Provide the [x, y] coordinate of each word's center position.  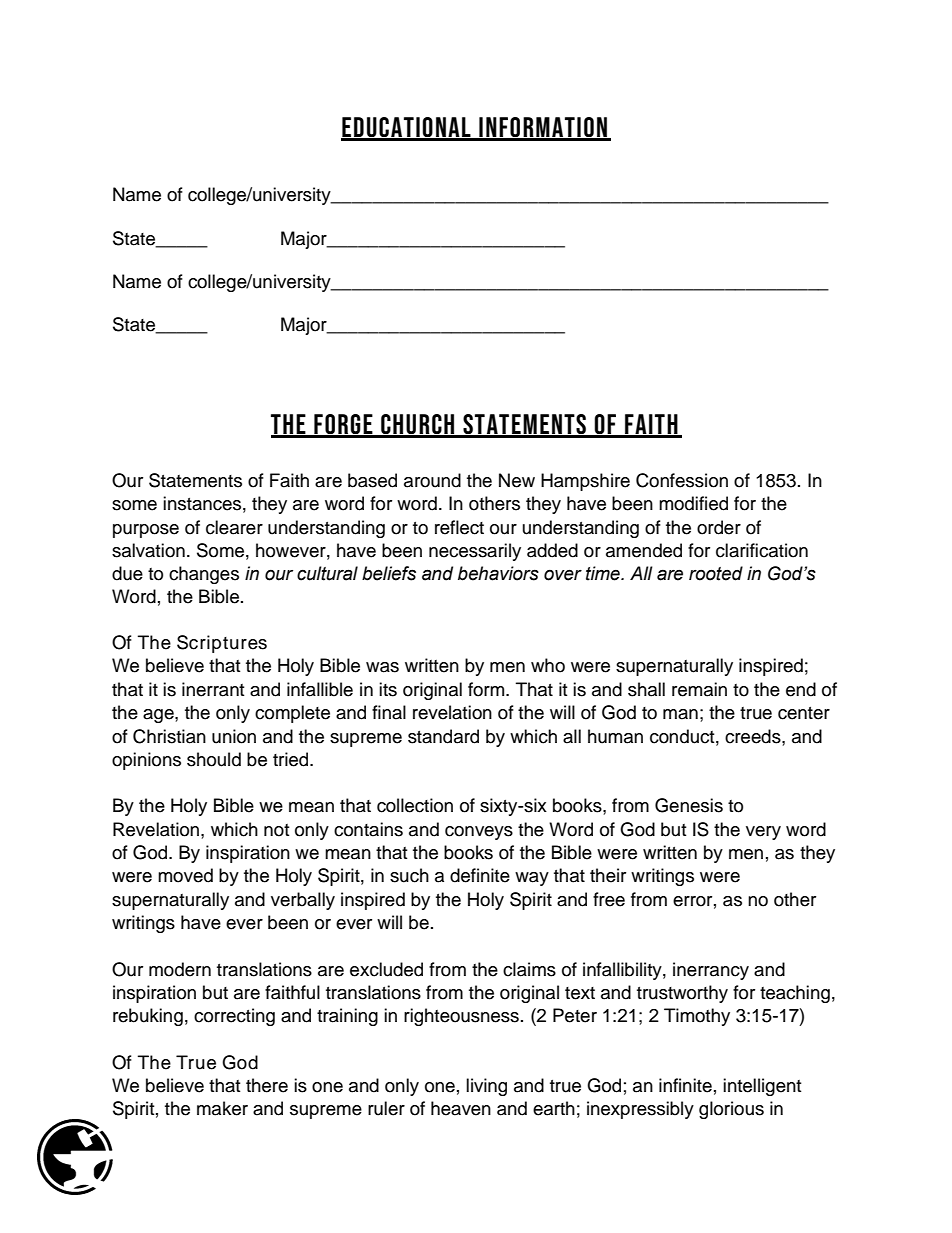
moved [185, 875]
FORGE [343, 425]
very [763, 833]
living [486, 1087]
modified [693, 503]
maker [222, 1108]
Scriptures [222, 644]
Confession [682, 480]
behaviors [498, 573]
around [432, 480]
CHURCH [418, 425]
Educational [407, 128]
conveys [479, 833]
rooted [716, 573]
